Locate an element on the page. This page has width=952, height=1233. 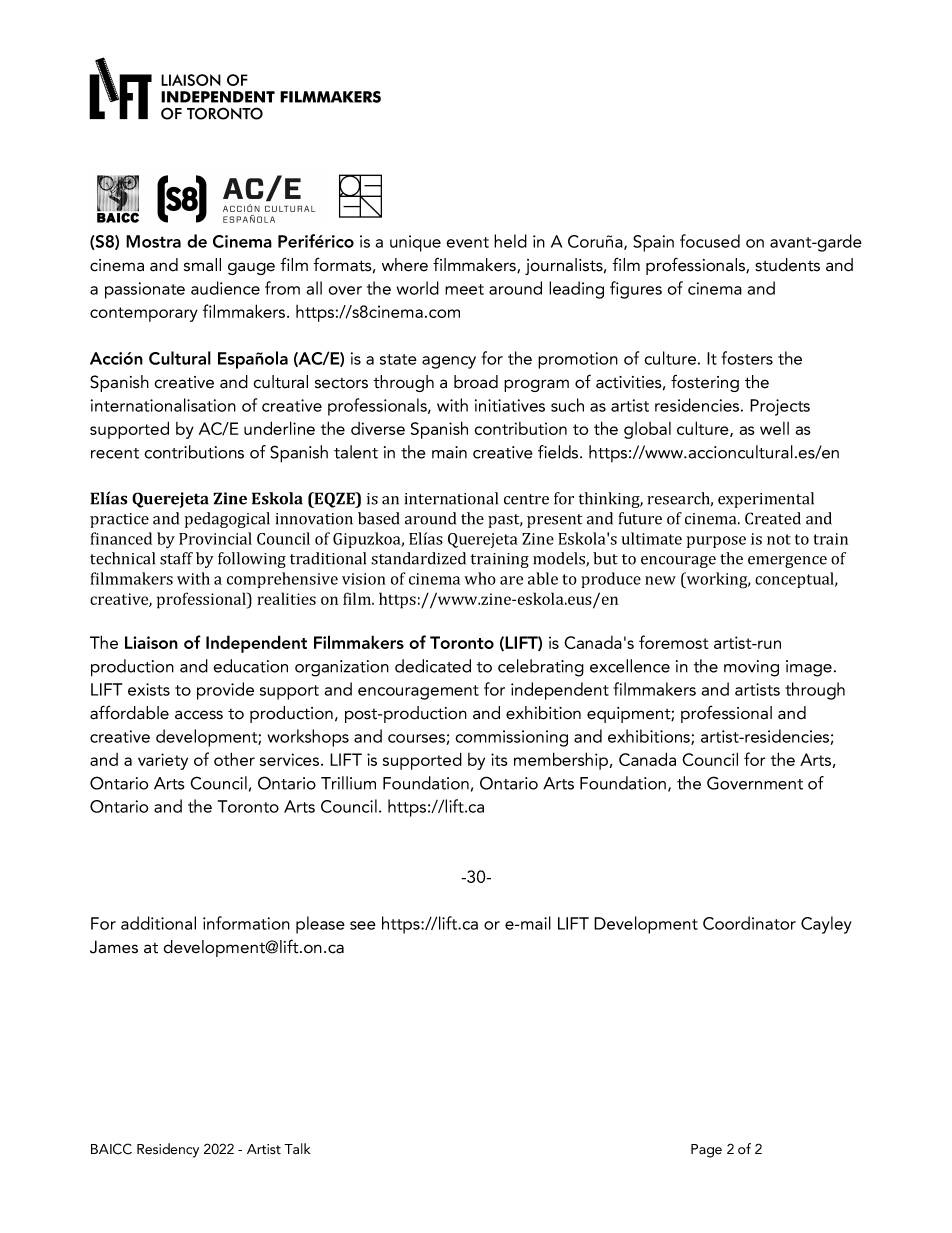
Residency is located at coordinates (168, 1150).
